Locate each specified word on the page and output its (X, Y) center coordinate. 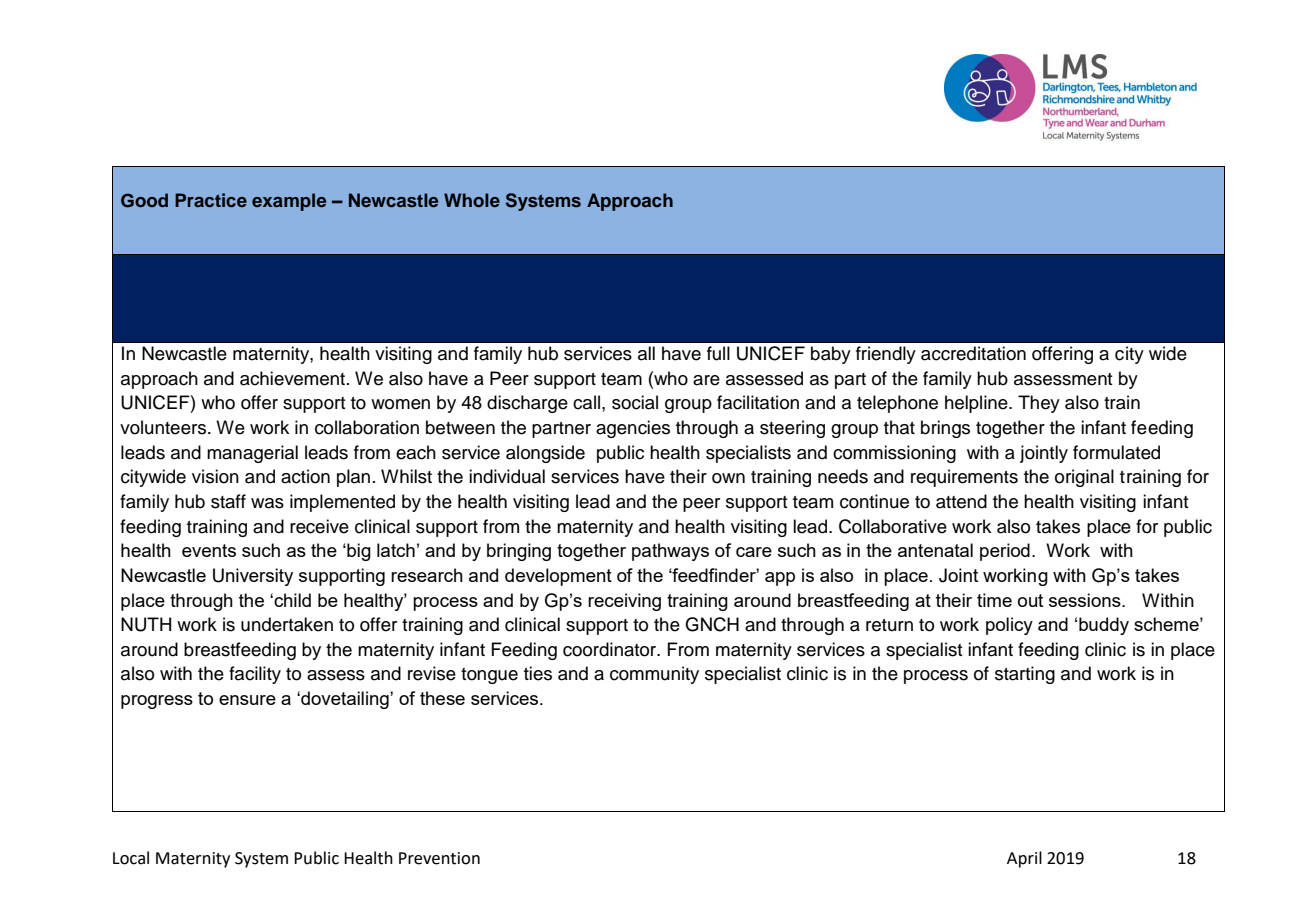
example (289, 202)
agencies (633, 429)
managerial (252, 454)
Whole (472, 200)
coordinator (611, 649)
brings (945, 429)
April (1024, 859)
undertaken (287, 624)
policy (1009, 626)
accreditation (973, 353)
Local (131, 858)
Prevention (439, 858)
